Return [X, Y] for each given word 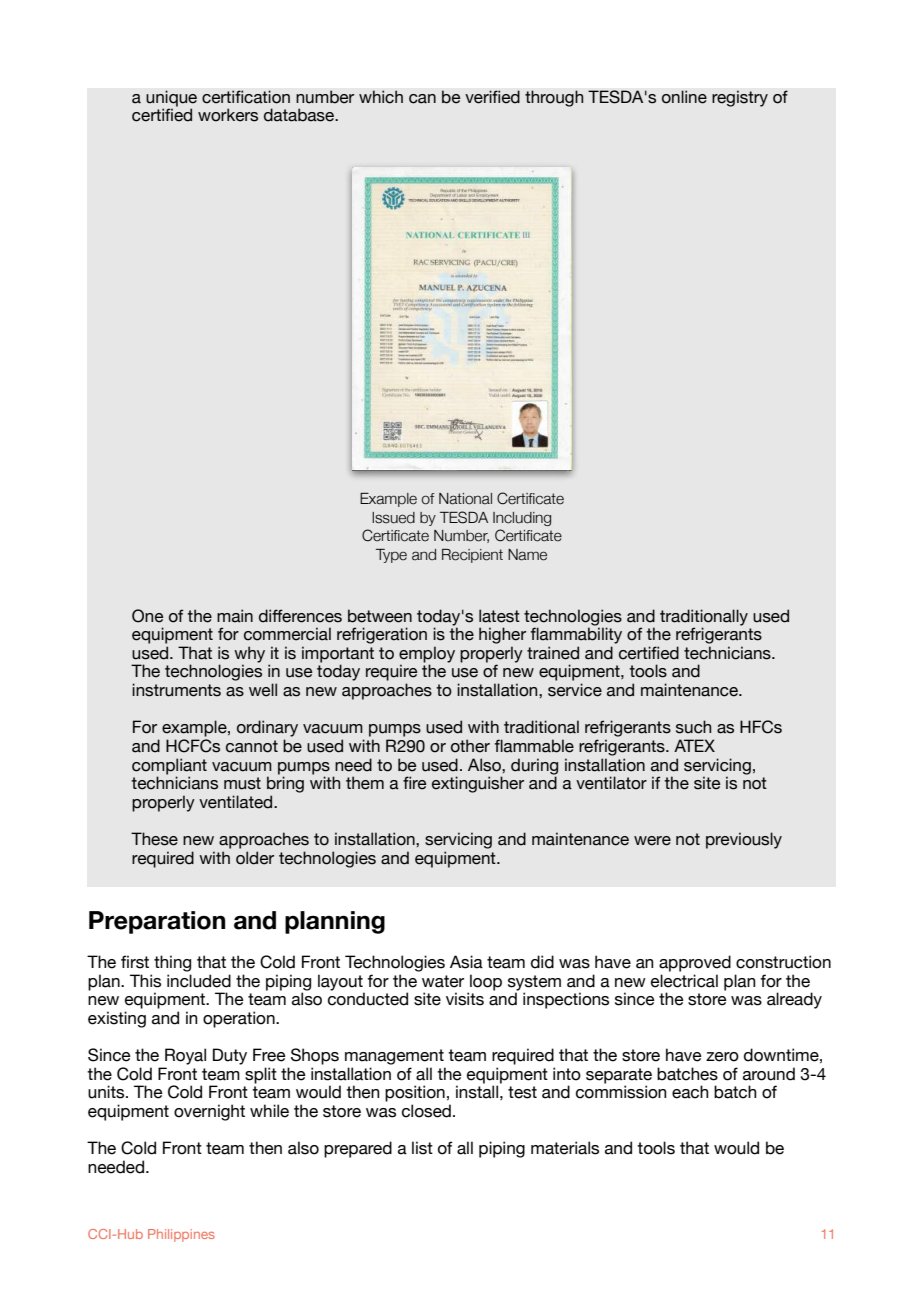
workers [228, 115]
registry [740, 98]
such [693, 727]
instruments [176, 690]
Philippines [181, 1235]
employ [427, 655]
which [381, 97]
